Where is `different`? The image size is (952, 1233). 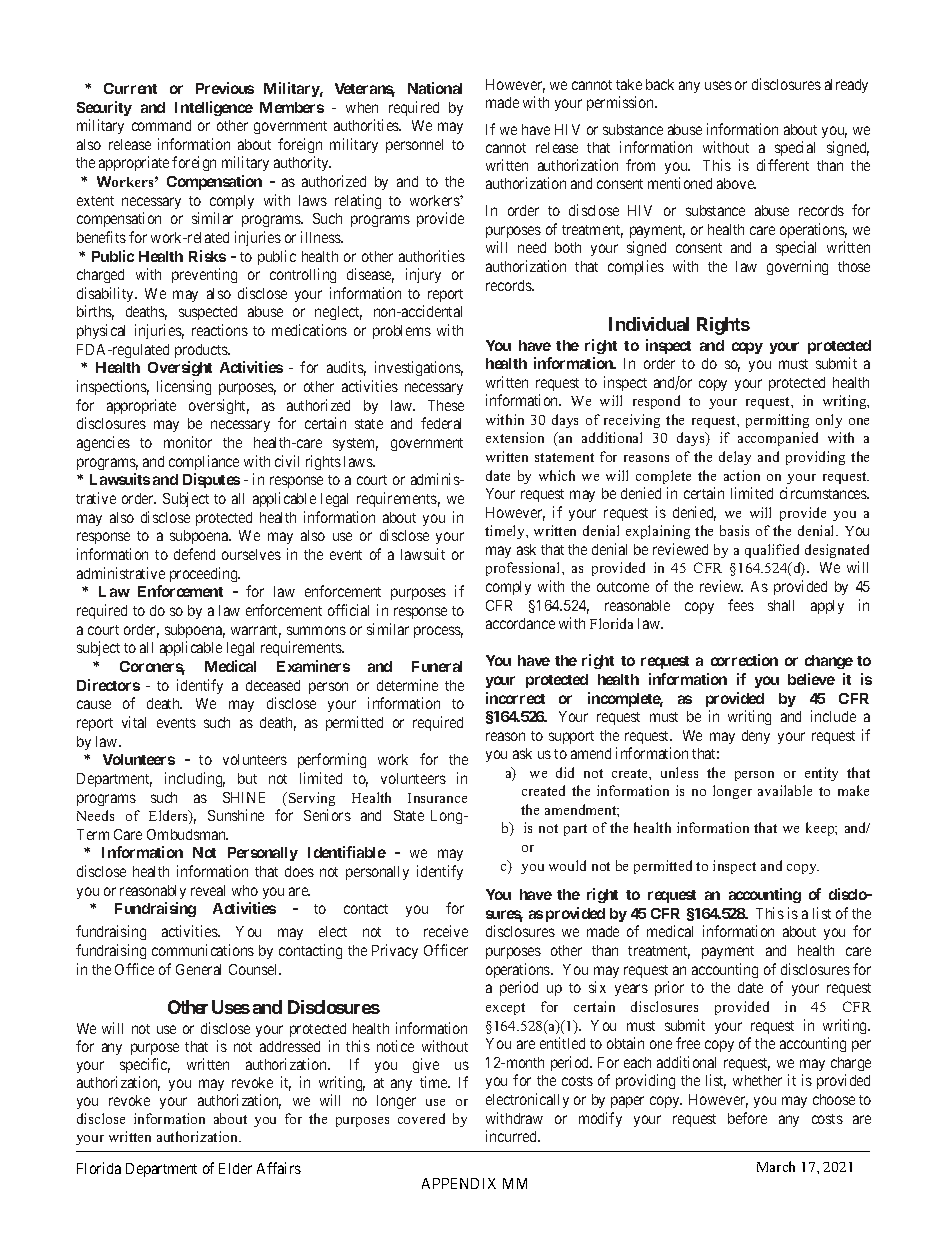
different is located at coordinates (783, 165).
